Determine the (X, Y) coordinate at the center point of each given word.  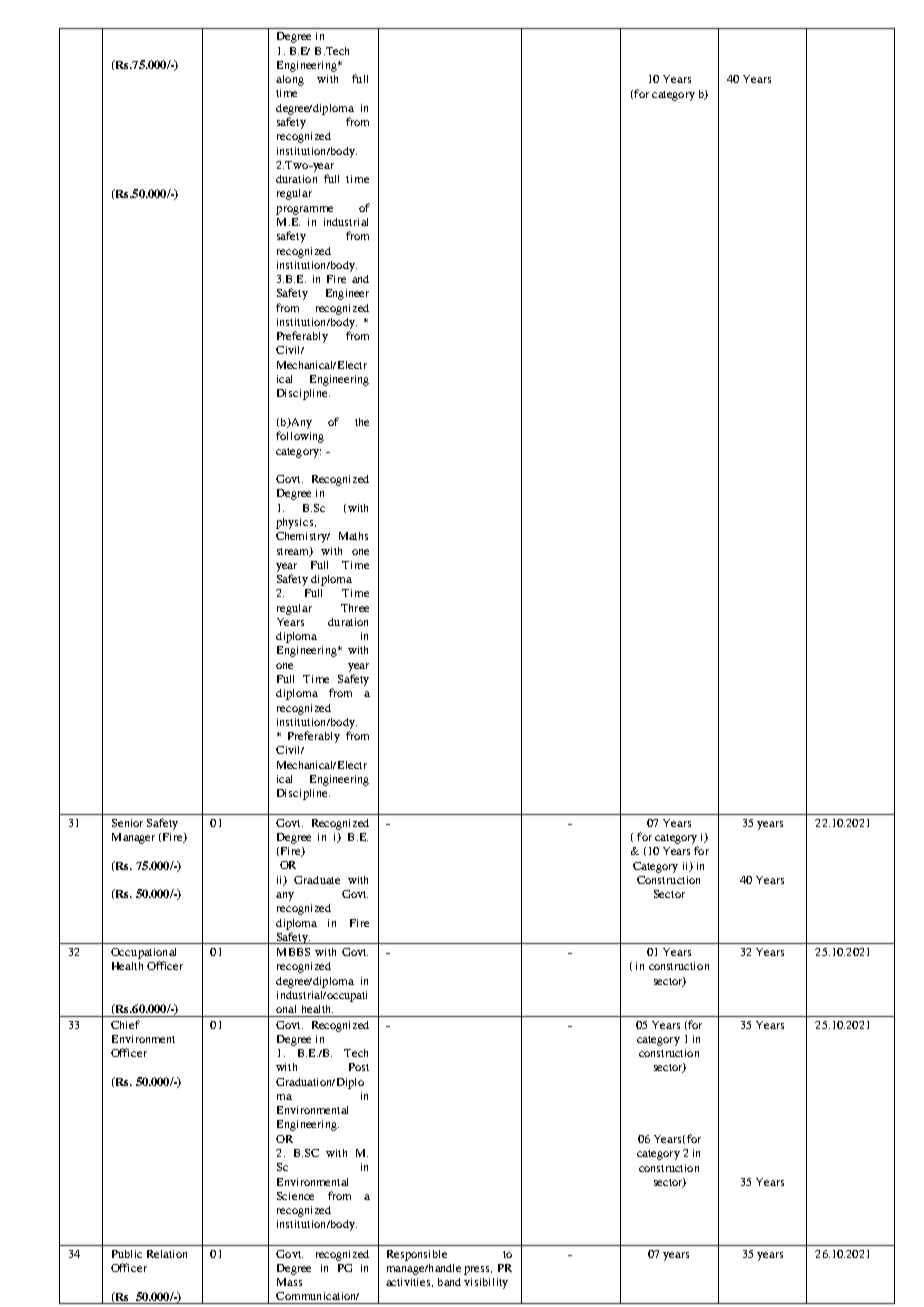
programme (304, 210)
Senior (127, 823)
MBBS (293, 952)
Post (359, 1067)
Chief (125, 1024)
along (290, 80)
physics (296, 523)
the (362, 422)
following (300, 437)
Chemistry (303, 537)
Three (355, 608)
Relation (167, 1254)
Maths (353, 536)
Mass (289, 1282)
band (449, 1282)
